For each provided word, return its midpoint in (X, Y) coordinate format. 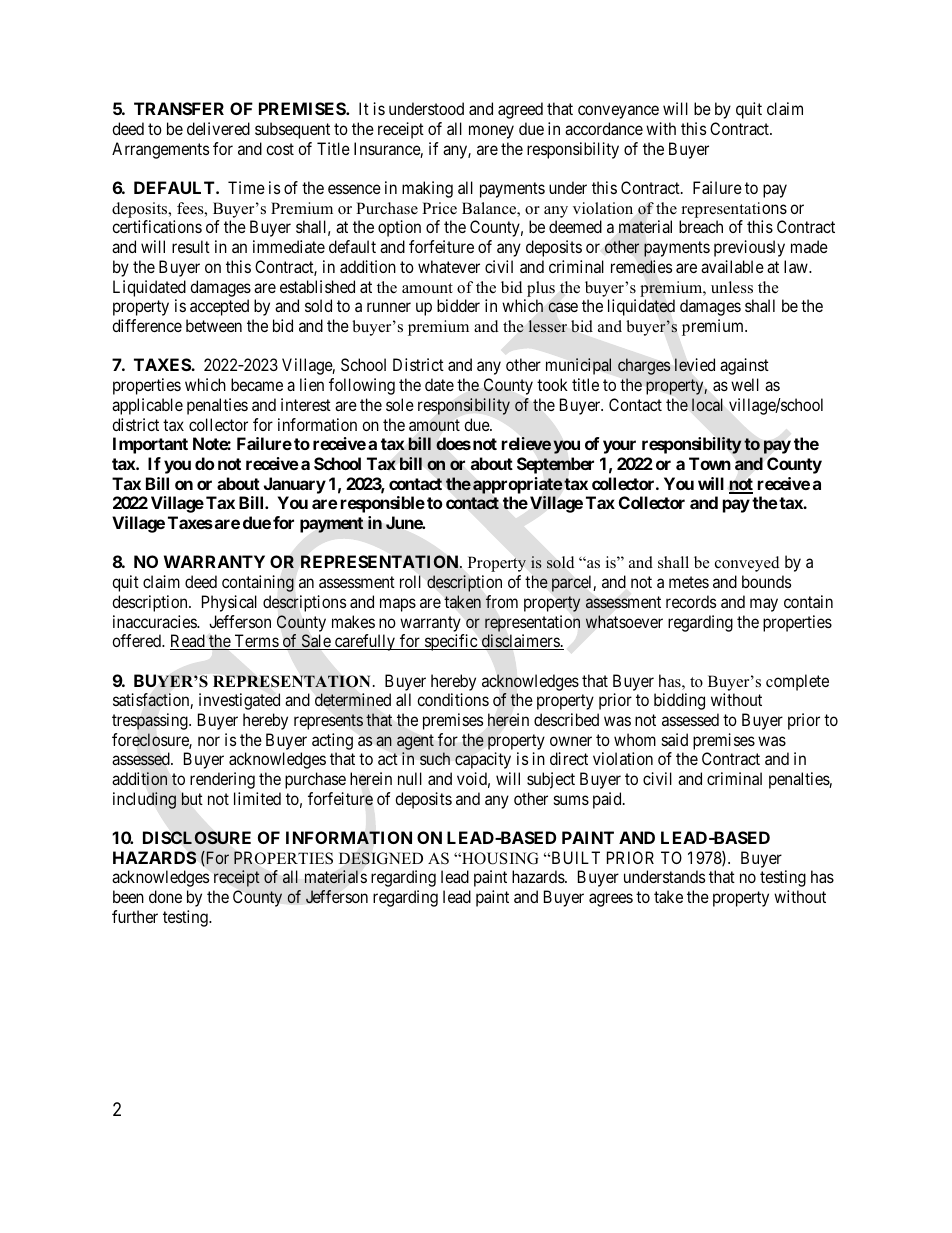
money (491, 132)
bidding (679, 701)
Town (710, 463)
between (214, 325)
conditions (453, 699)
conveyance (618, 112)
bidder (458, 305)
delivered (218, 128)
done (165, 896)
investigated (239, 701)
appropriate (518, 485)
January (295, 485)
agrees (611, 900)
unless (732, 287)
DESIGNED (381, 858)
